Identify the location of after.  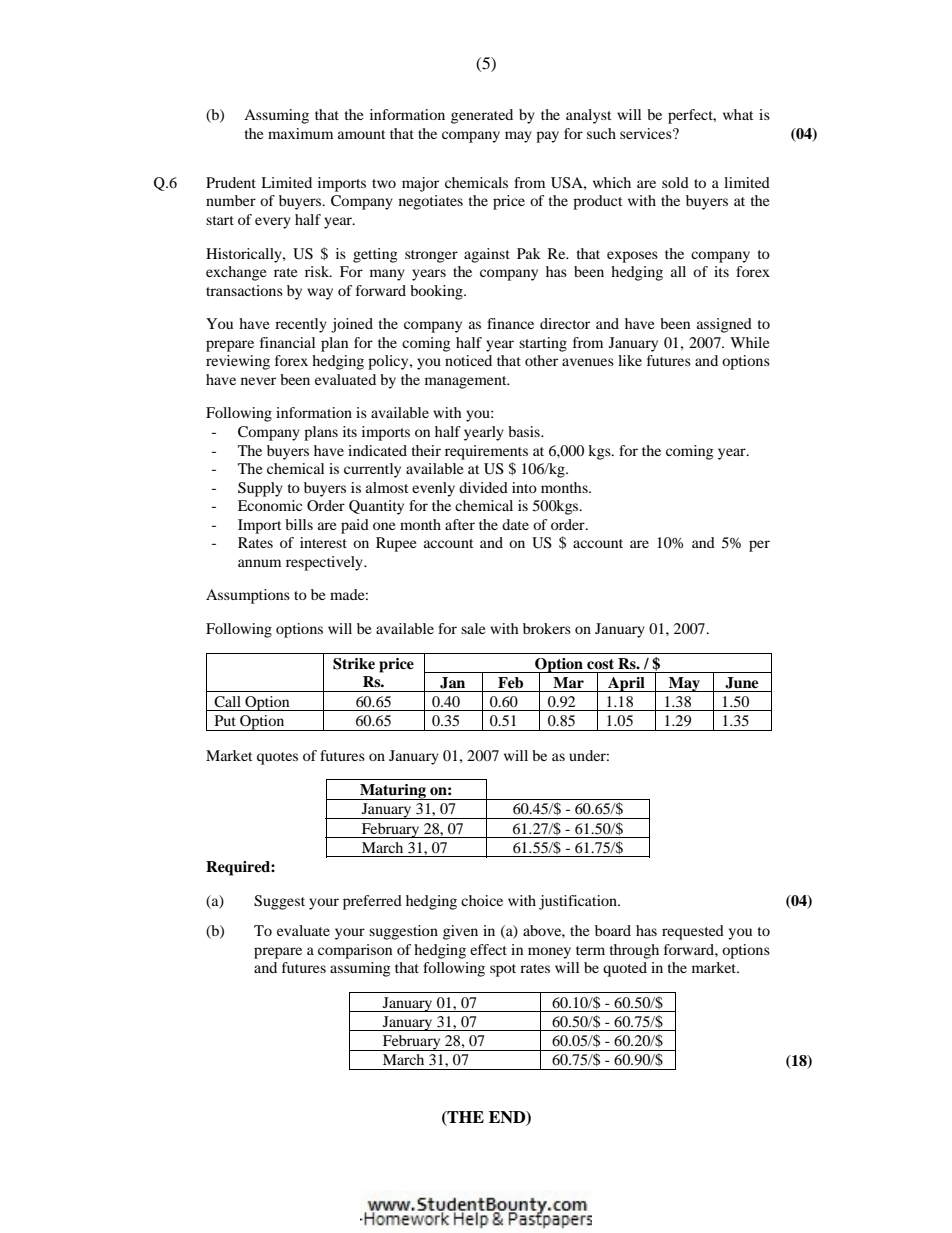
(460, 524).
